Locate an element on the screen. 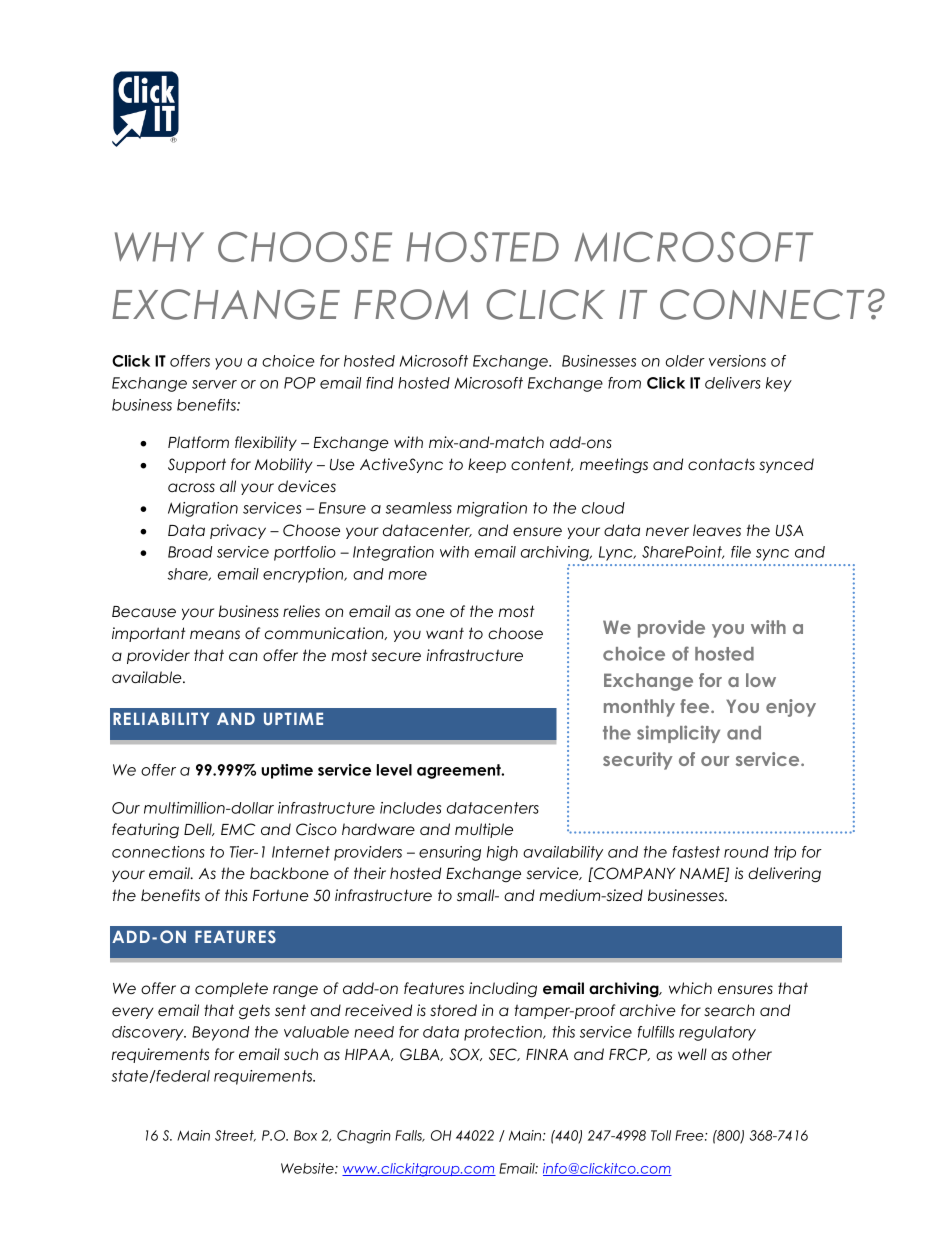  fastest is located at coordinates (696, 852).
